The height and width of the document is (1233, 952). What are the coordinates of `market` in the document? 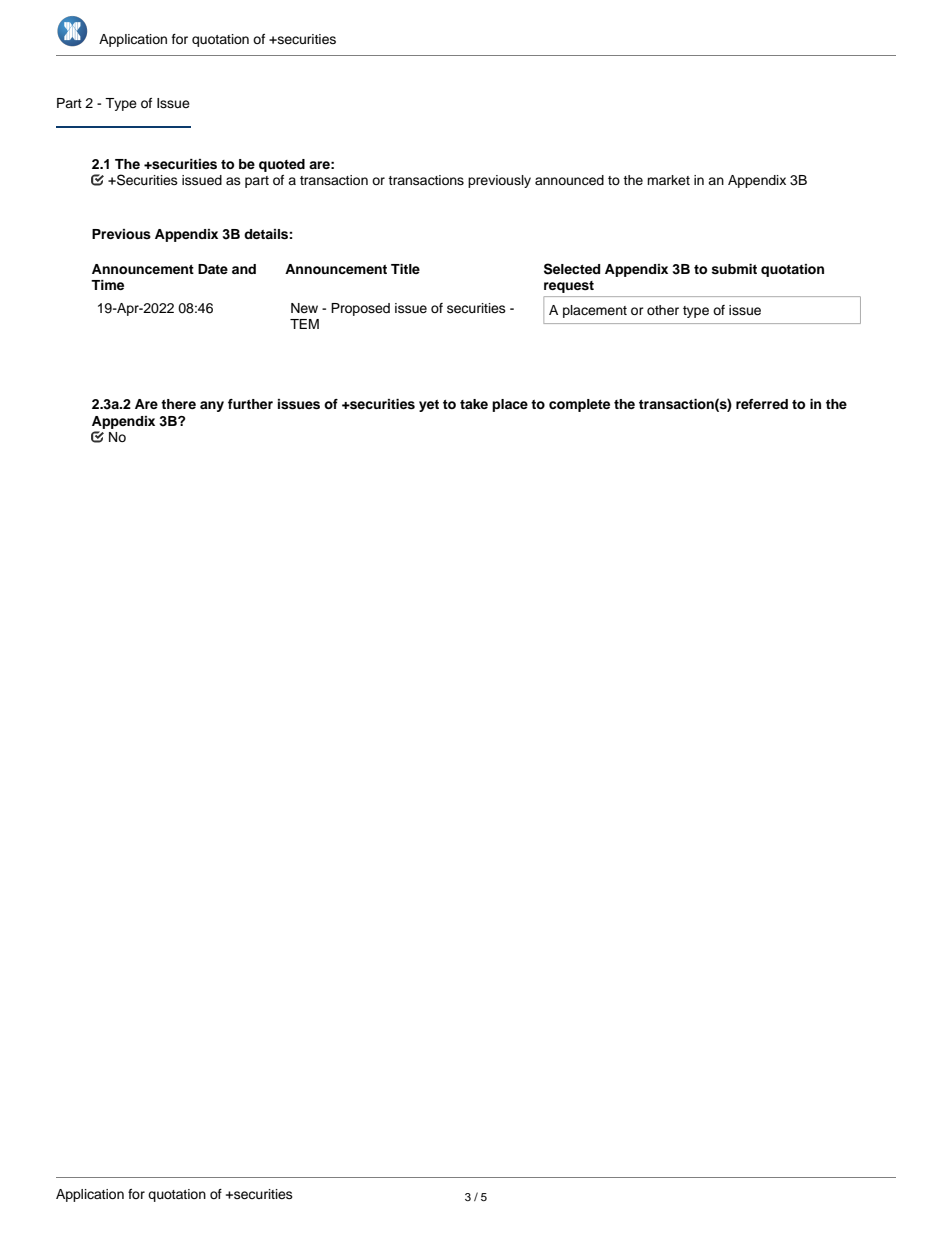 It's located at (668, 180).
